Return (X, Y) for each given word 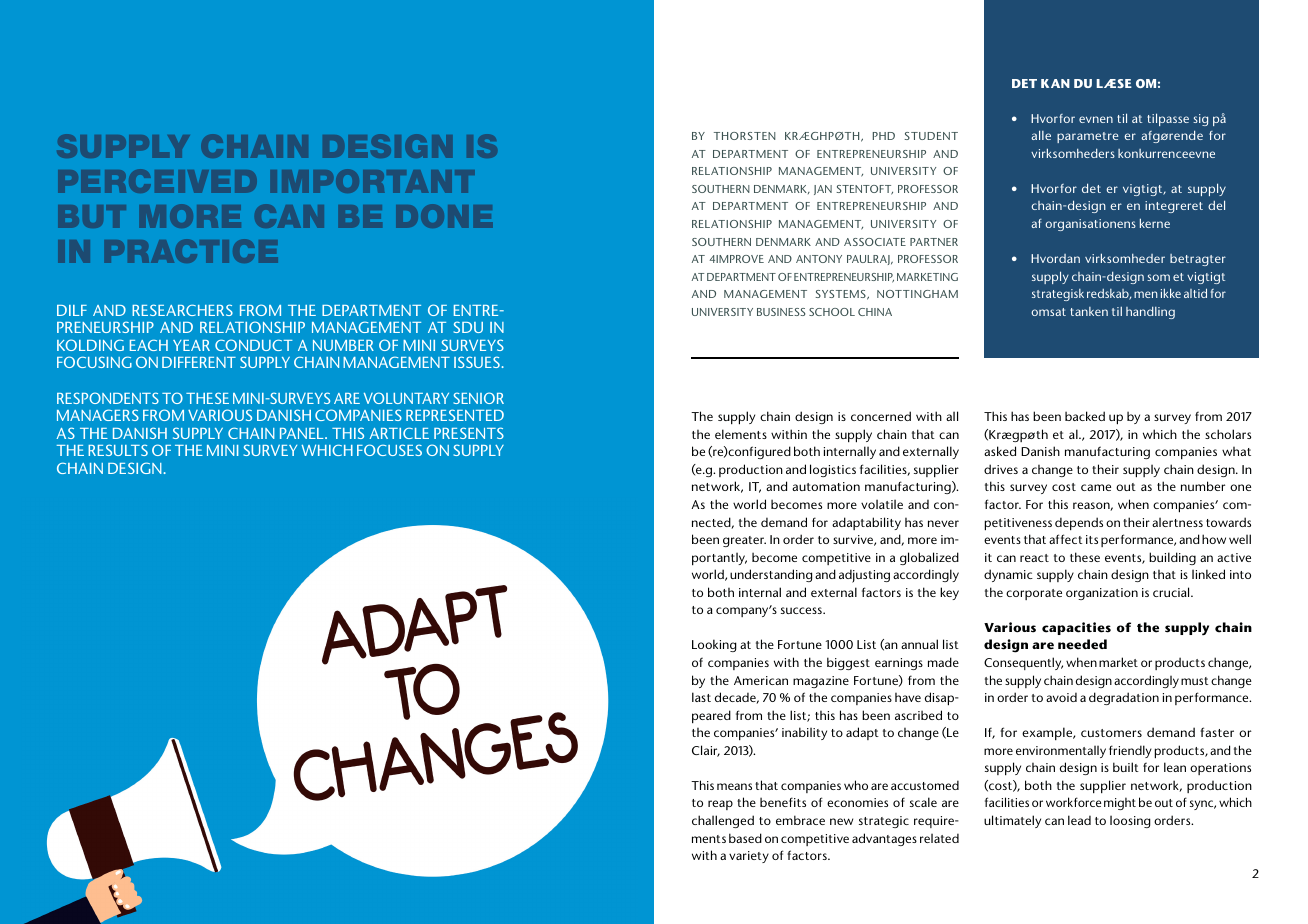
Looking (714, 645)
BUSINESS (781, 312)
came (1096, 487)
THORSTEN (745, 136)
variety (749, 857)
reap (720, 805)
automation (826, 486)
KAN (1055, 83)
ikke (1171, 293)
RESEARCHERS (182, 310)
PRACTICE (192, 250)
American (761, 680)
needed (1082, 644)
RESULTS (118, 450)
